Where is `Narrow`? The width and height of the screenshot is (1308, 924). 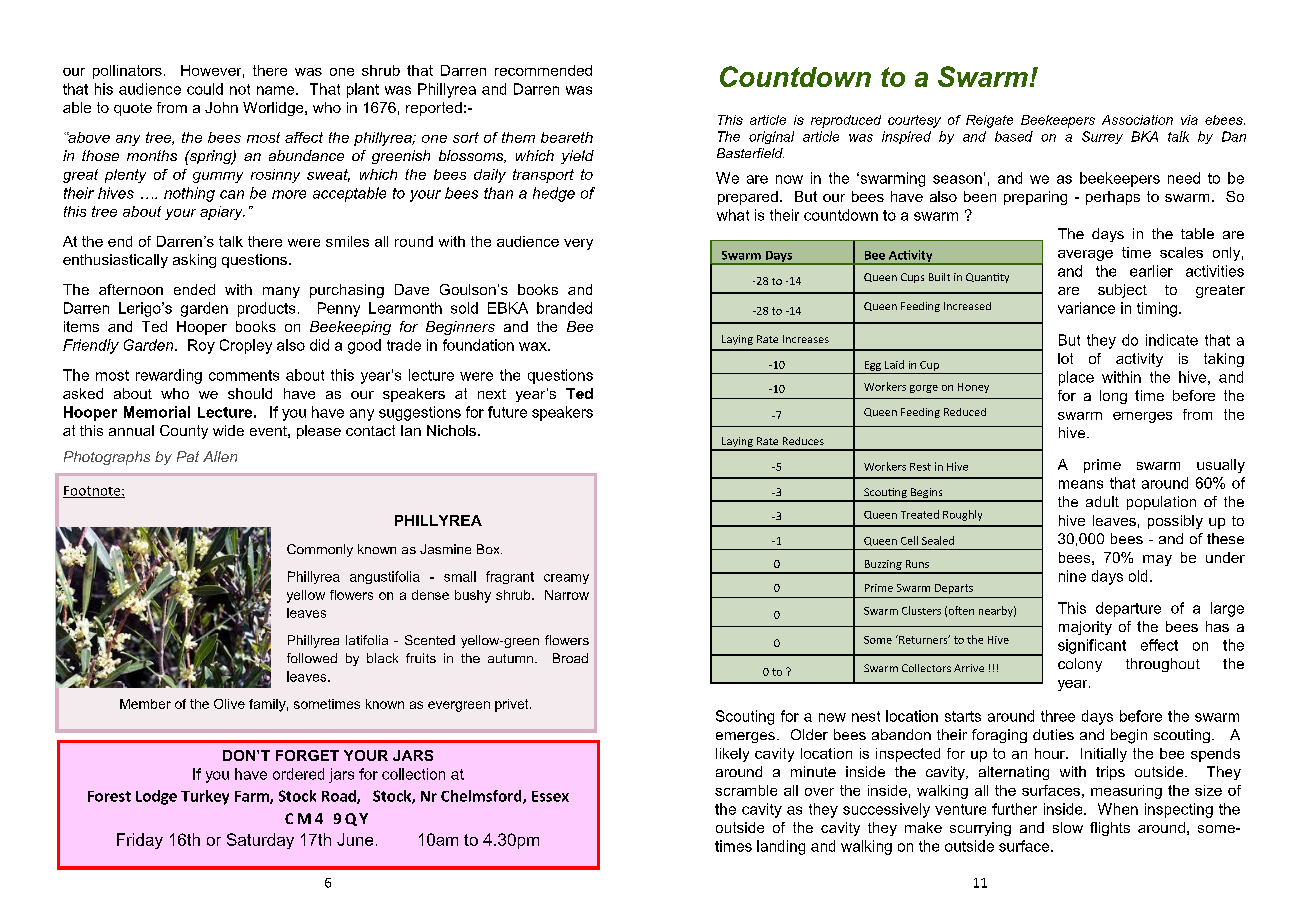 Narrow is located at coordinates (567, 595).
